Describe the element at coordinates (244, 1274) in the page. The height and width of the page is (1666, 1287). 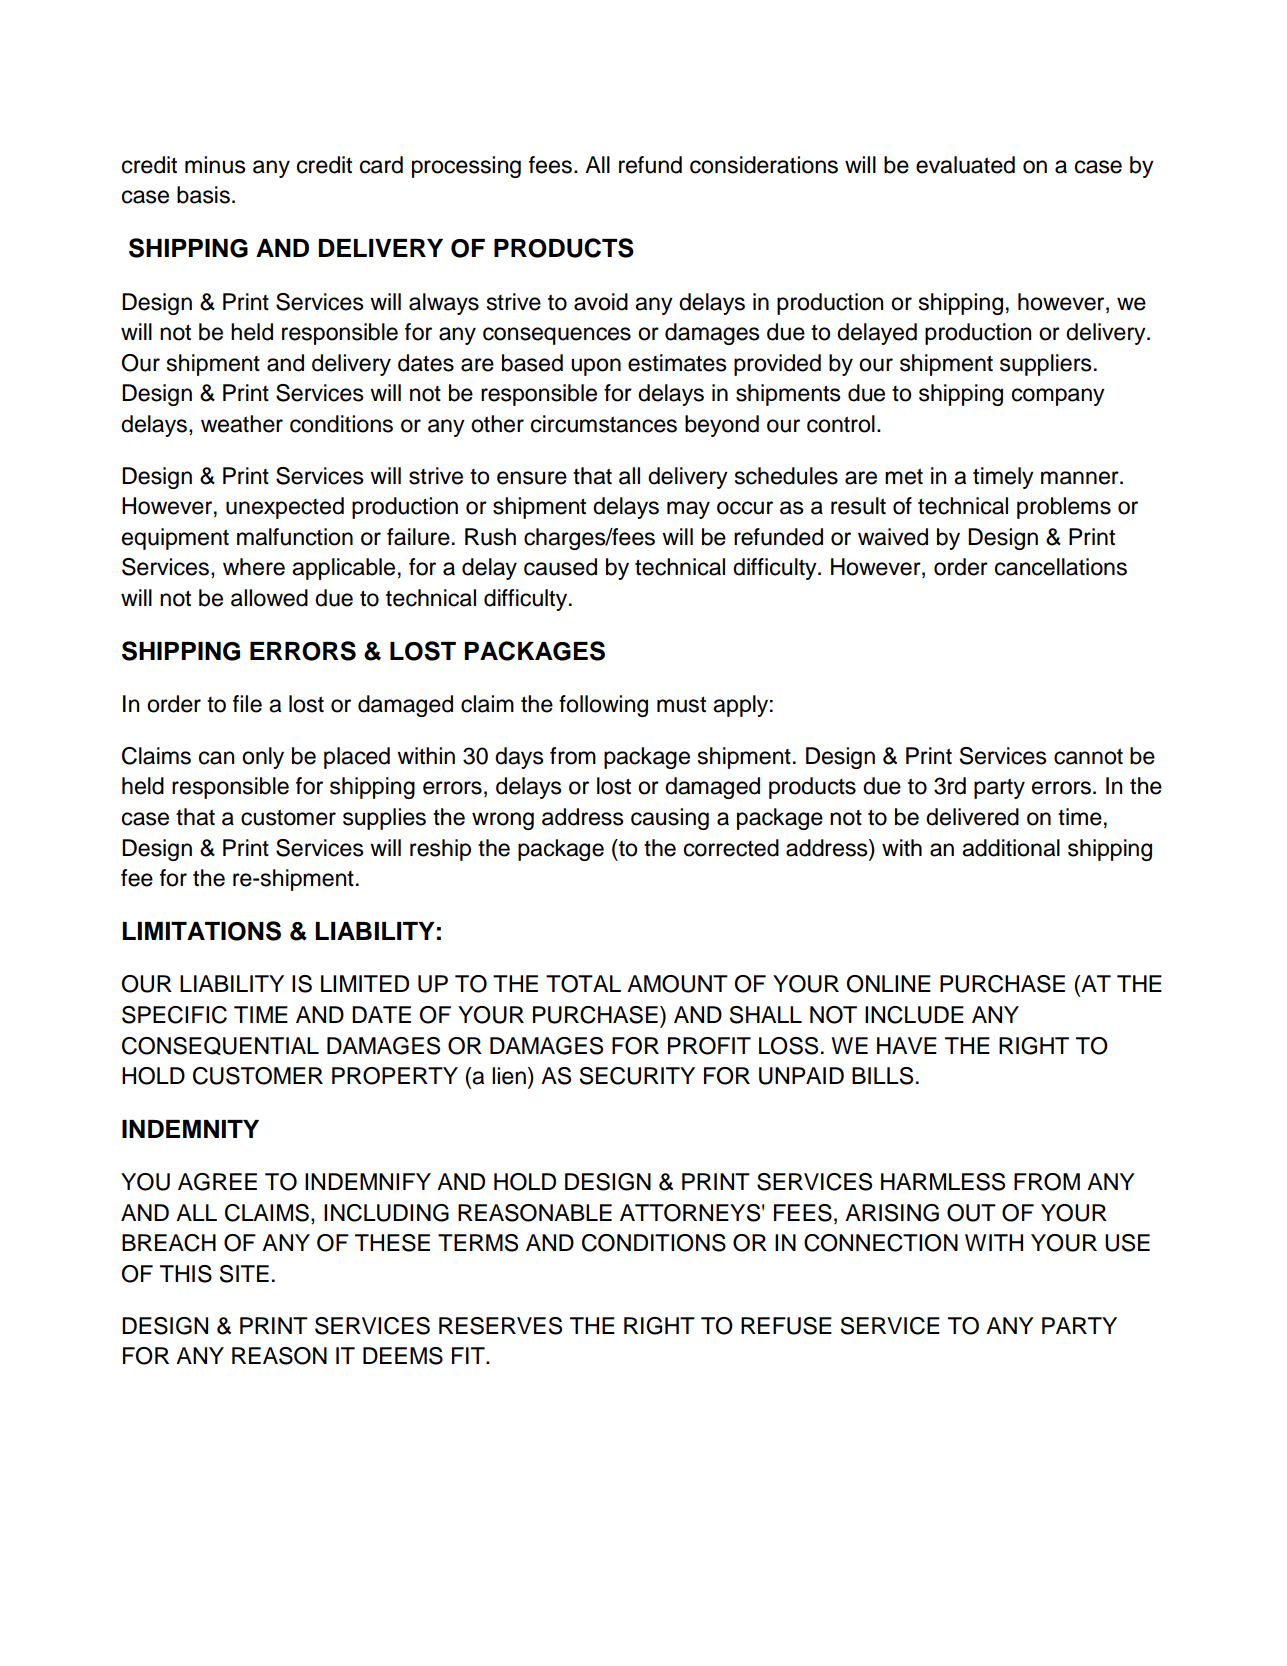
I see `SITE` at that location.
